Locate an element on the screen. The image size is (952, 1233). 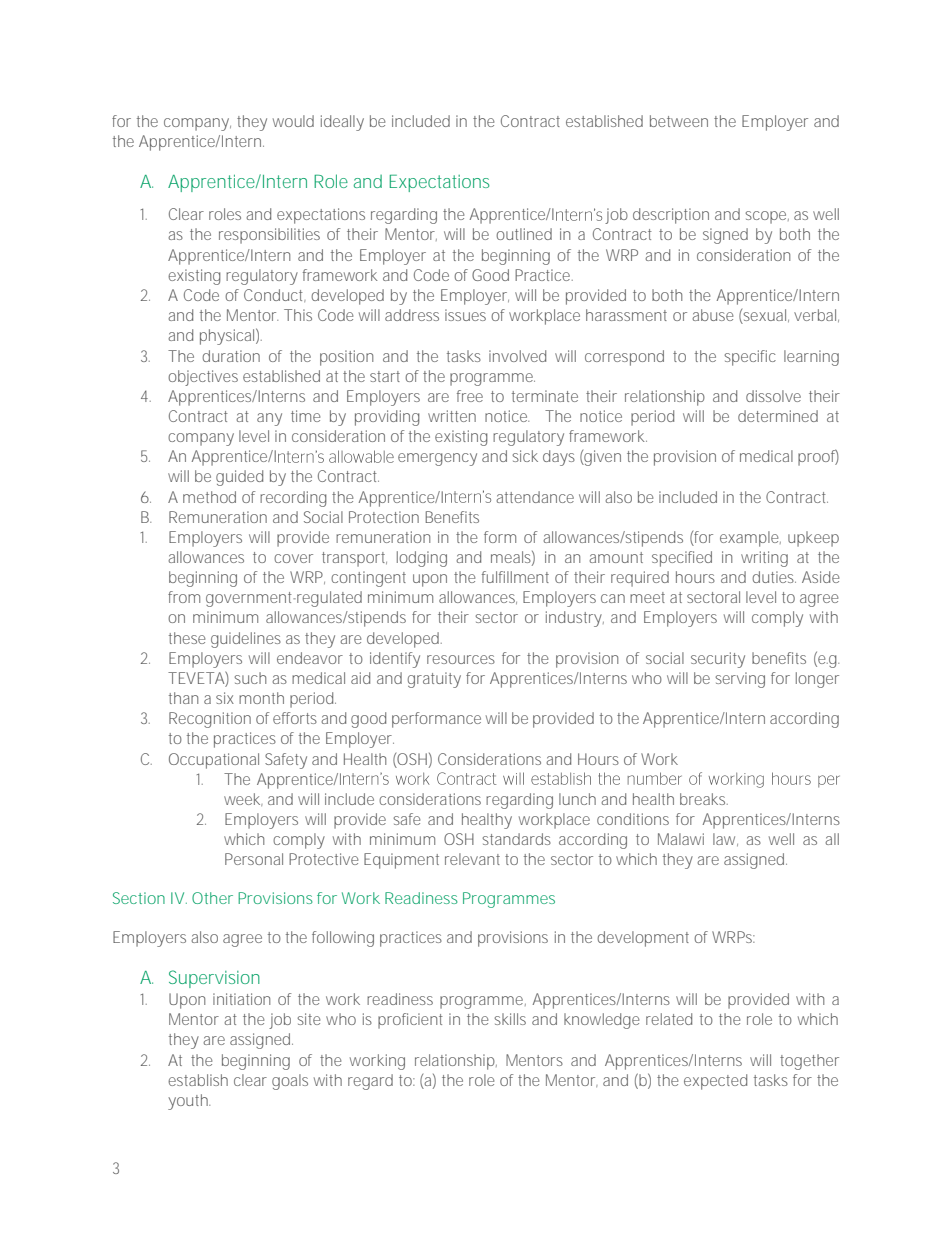
specific is located at coordinates (750, 358).
